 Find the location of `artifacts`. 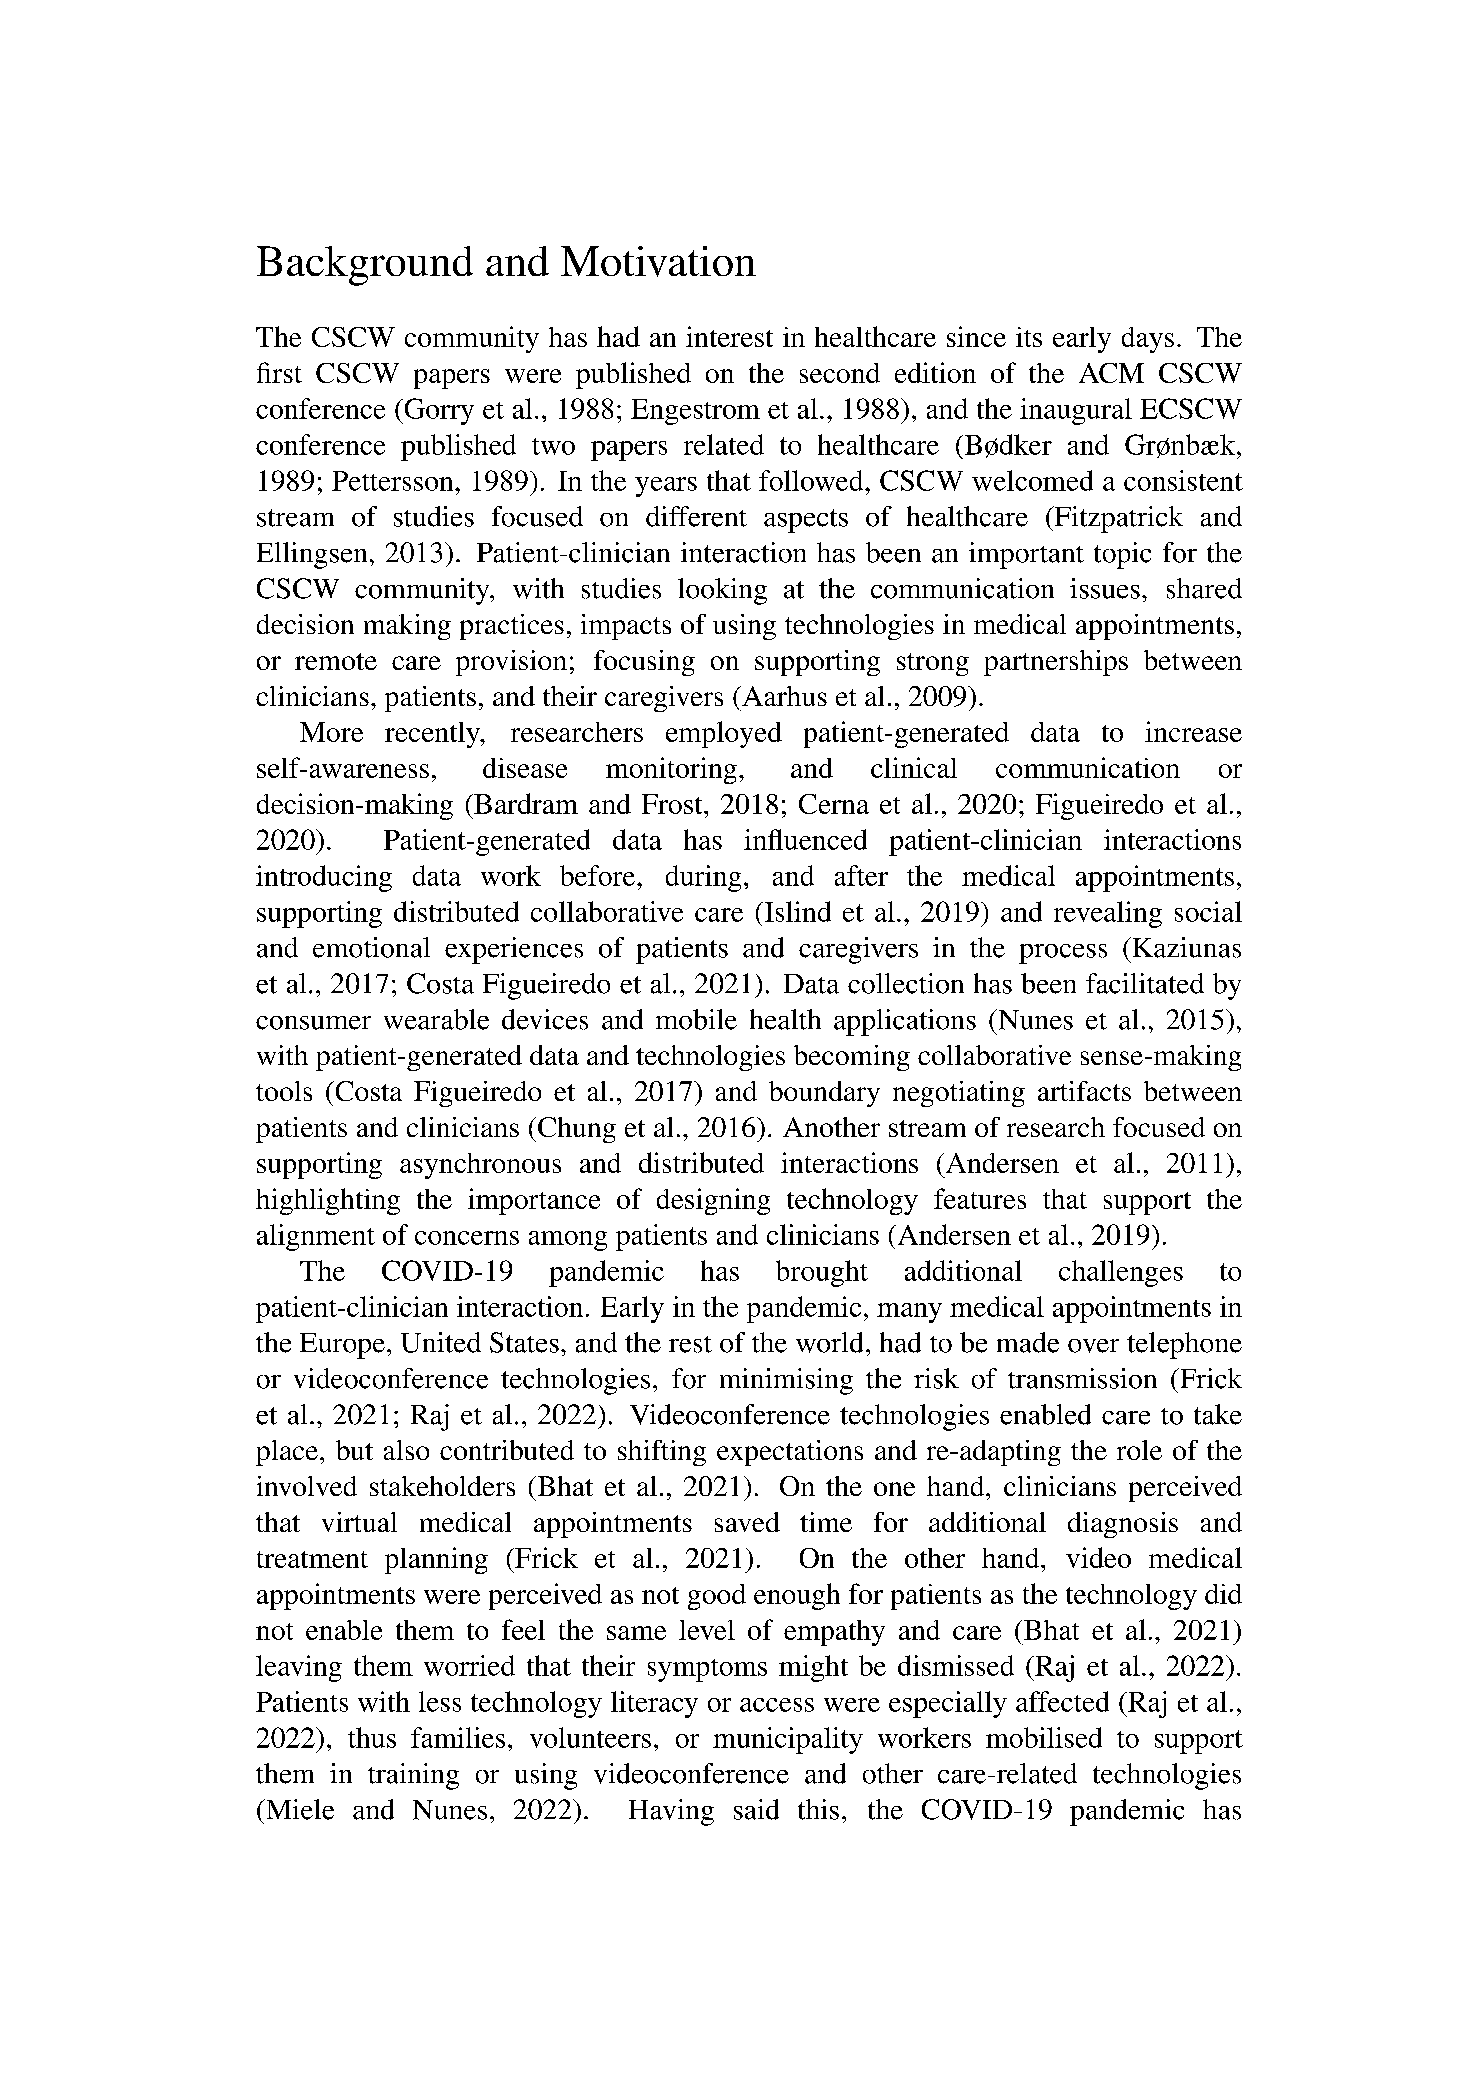

artifacts is located at coordinates (1084, 1091).
